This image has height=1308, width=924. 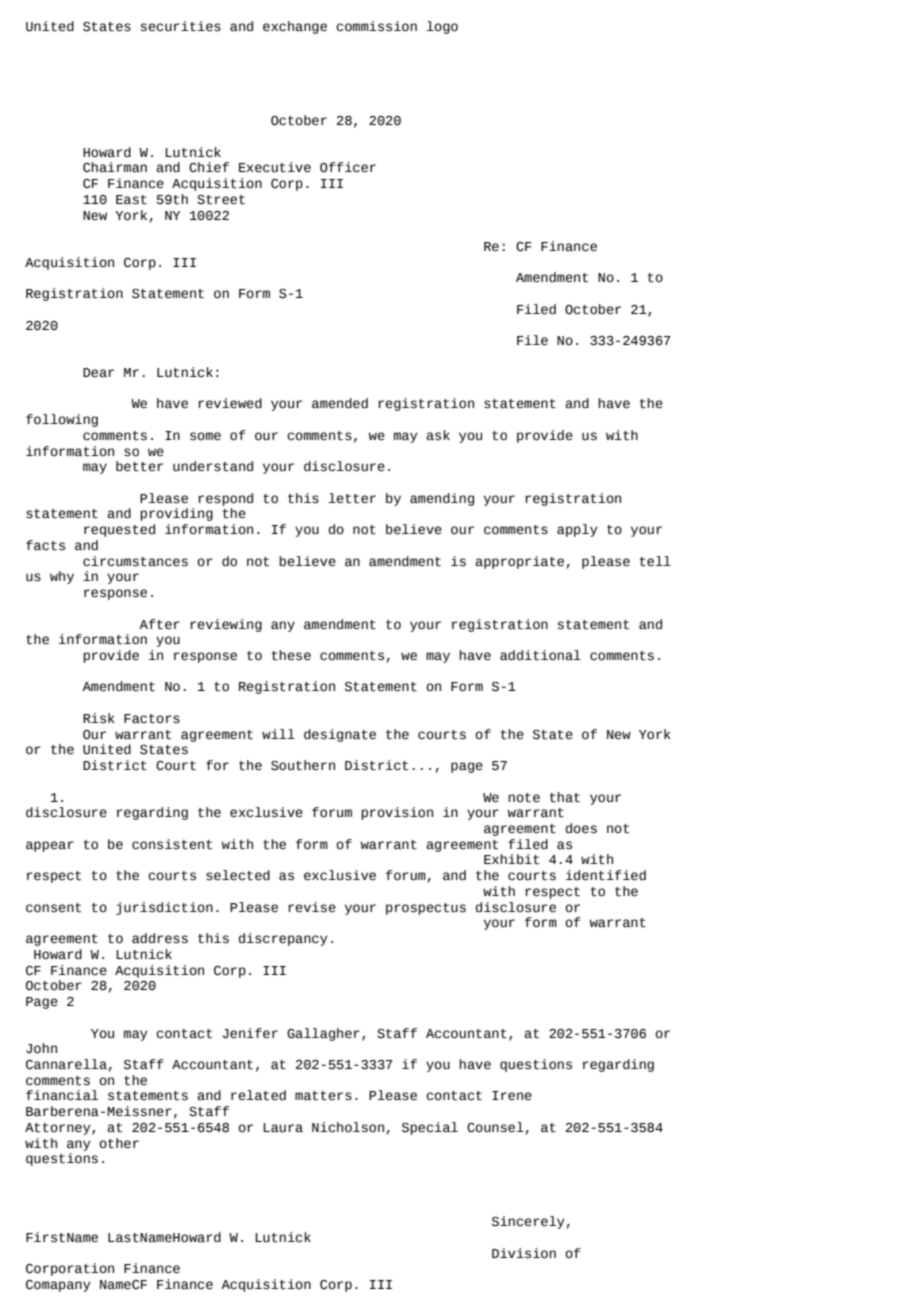 I want to click on Nicholson, so click(x=348, y=1127).
